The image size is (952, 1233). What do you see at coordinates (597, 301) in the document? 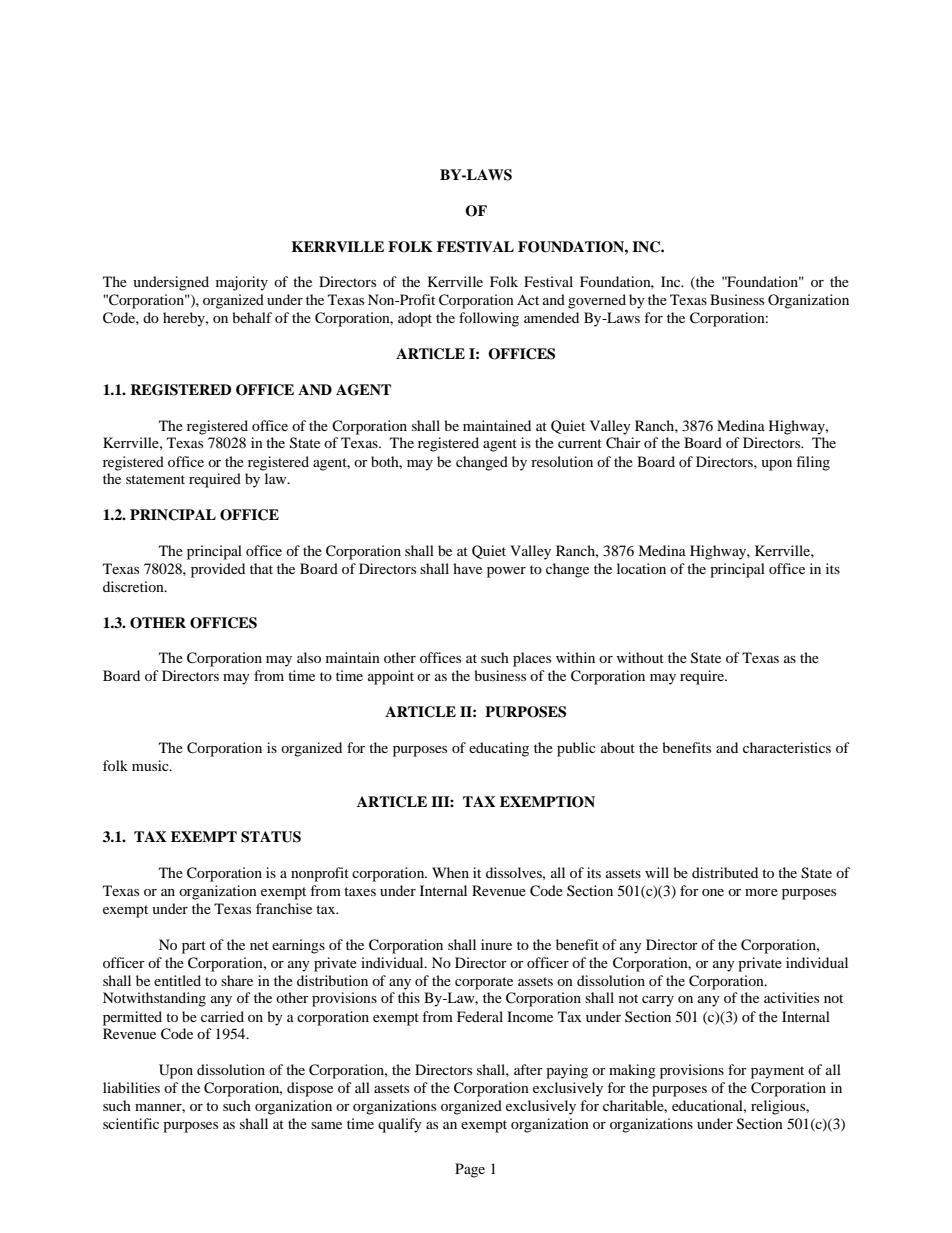
I see `governed` at bounding box center [597, 301].
